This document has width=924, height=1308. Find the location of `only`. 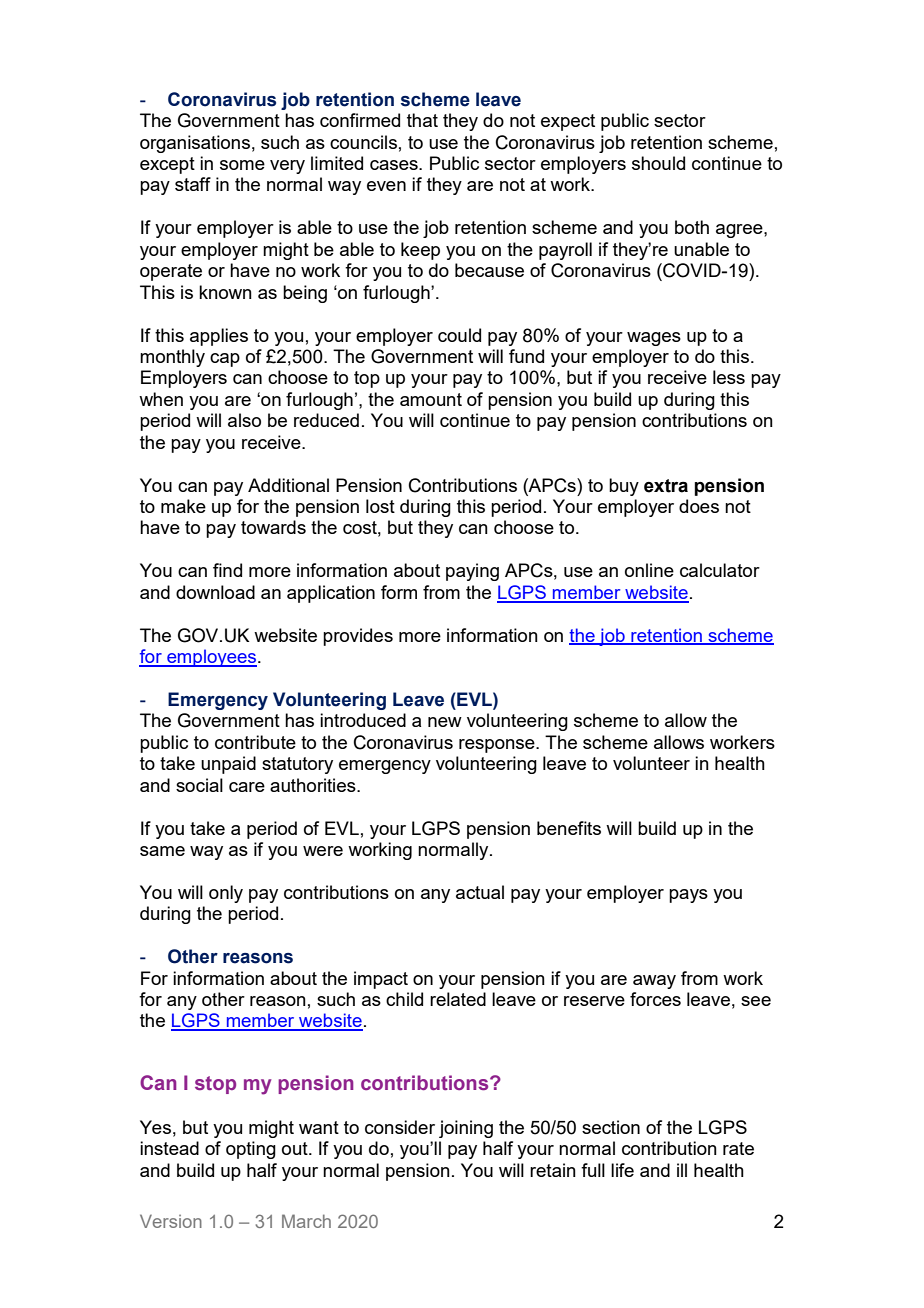

only is located at coordinates (226, 894).
